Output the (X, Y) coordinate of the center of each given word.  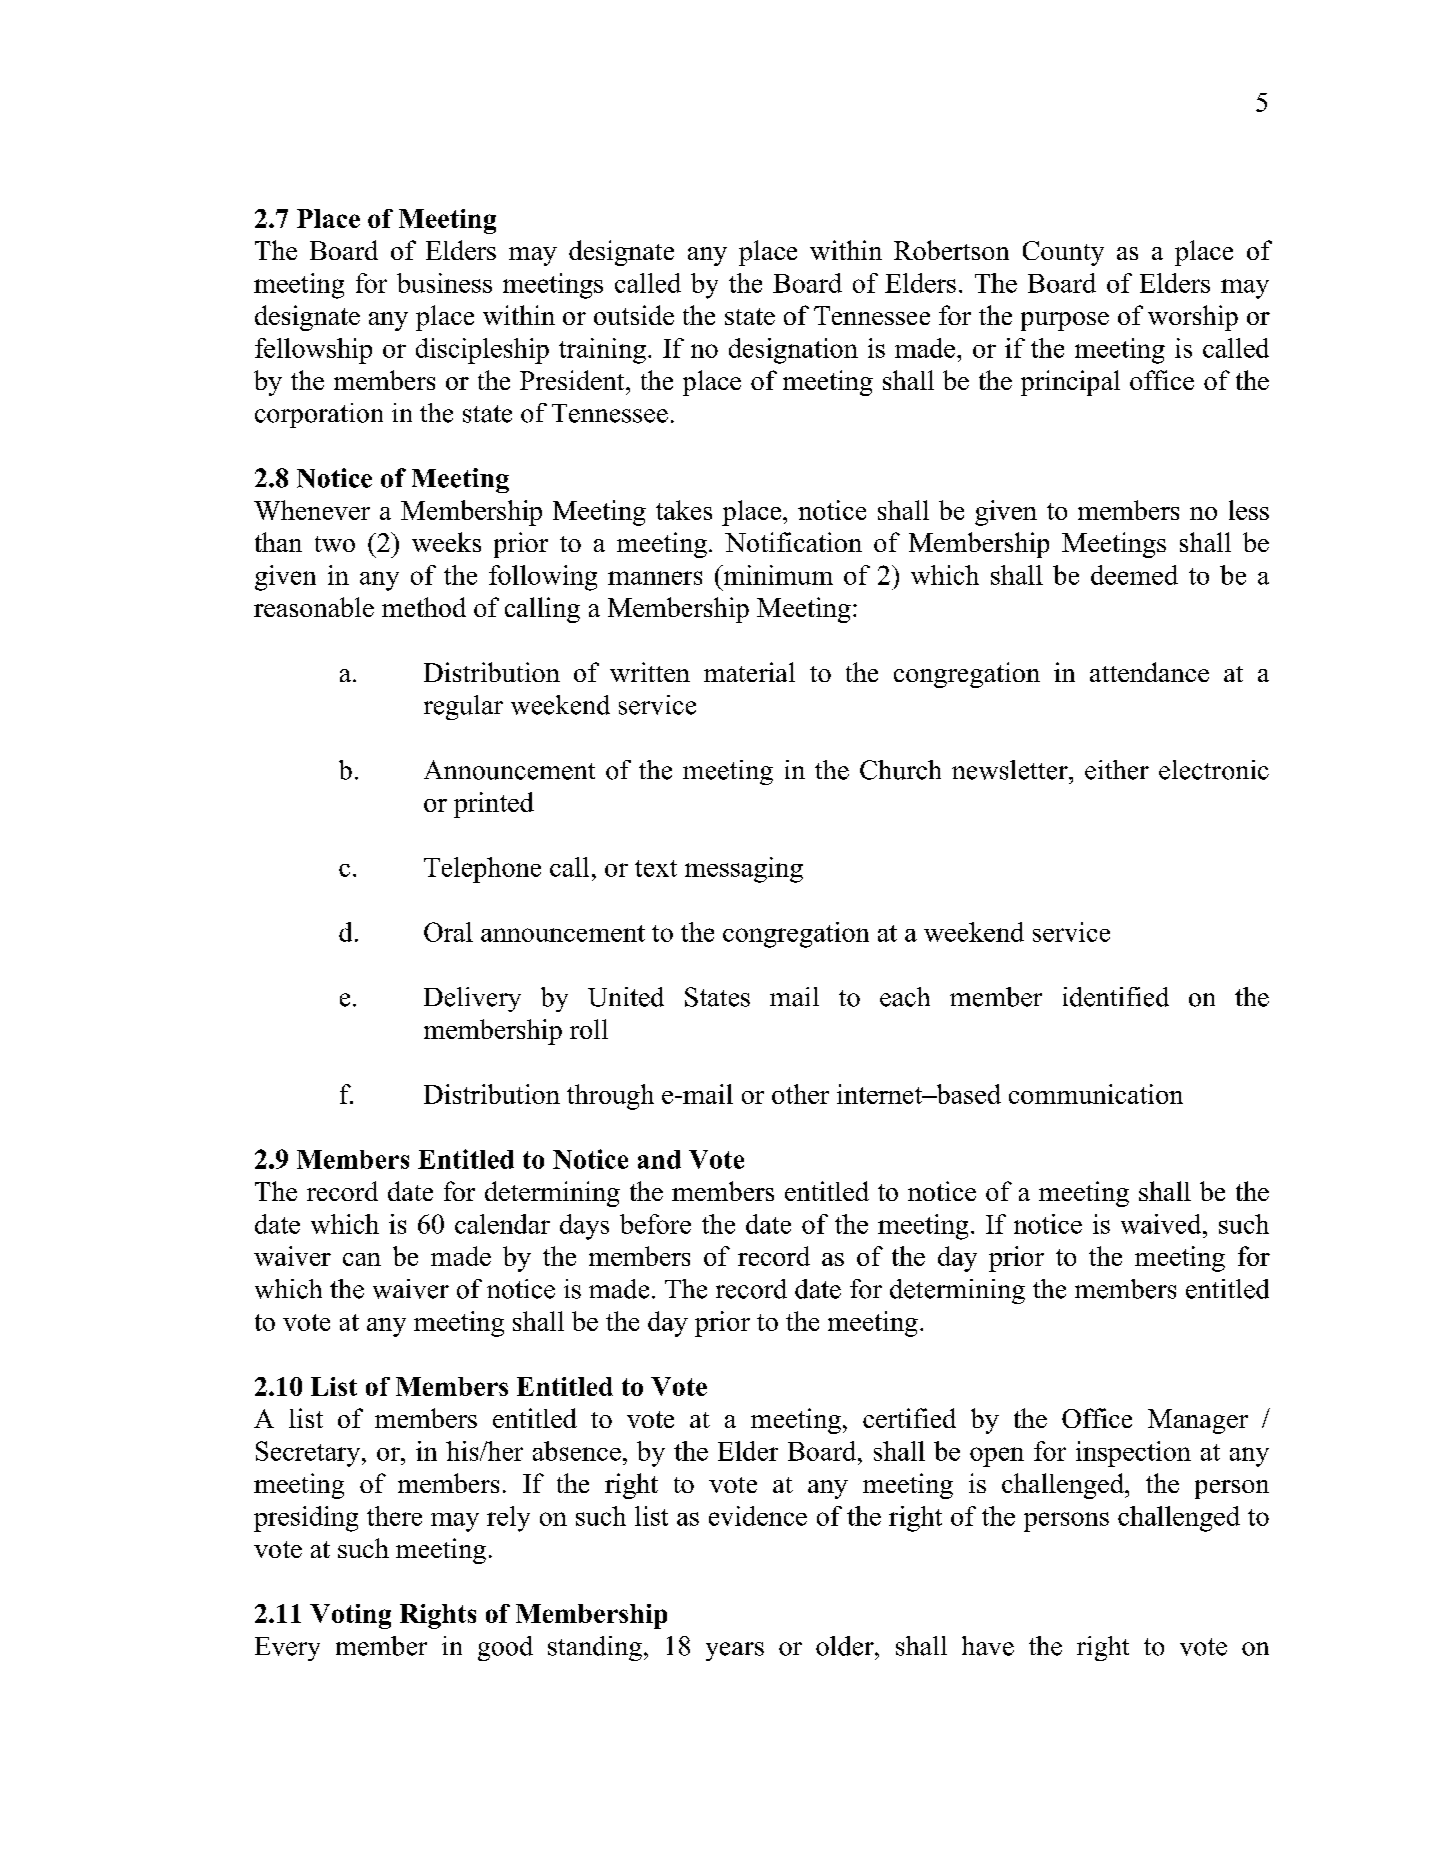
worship (1193, 318)
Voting (350, 1616)
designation (793, 351)
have (988, 1646)
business (444, 283)
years (735, 1651)
